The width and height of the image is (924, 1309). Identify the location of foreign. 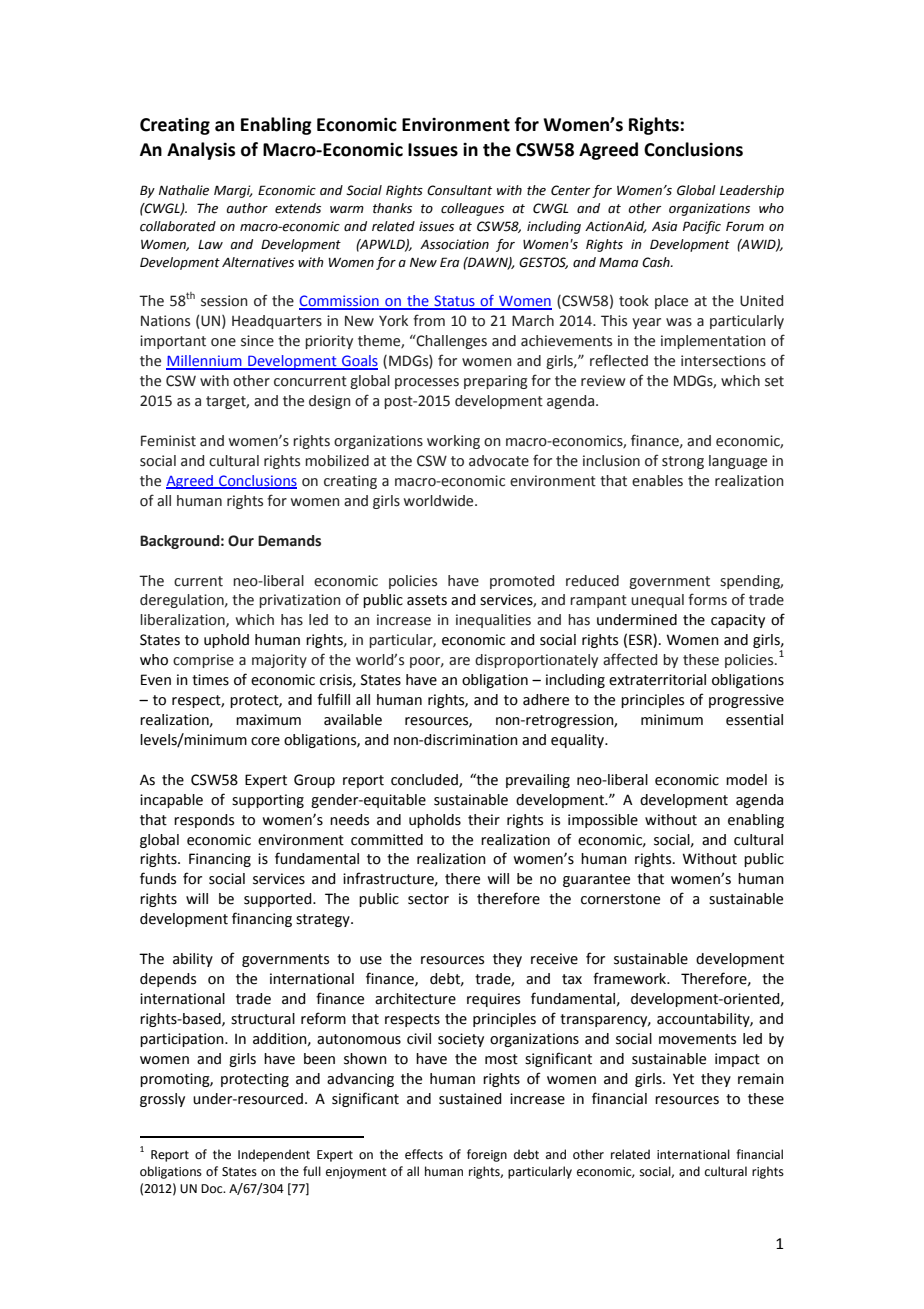
(487, 1155).
